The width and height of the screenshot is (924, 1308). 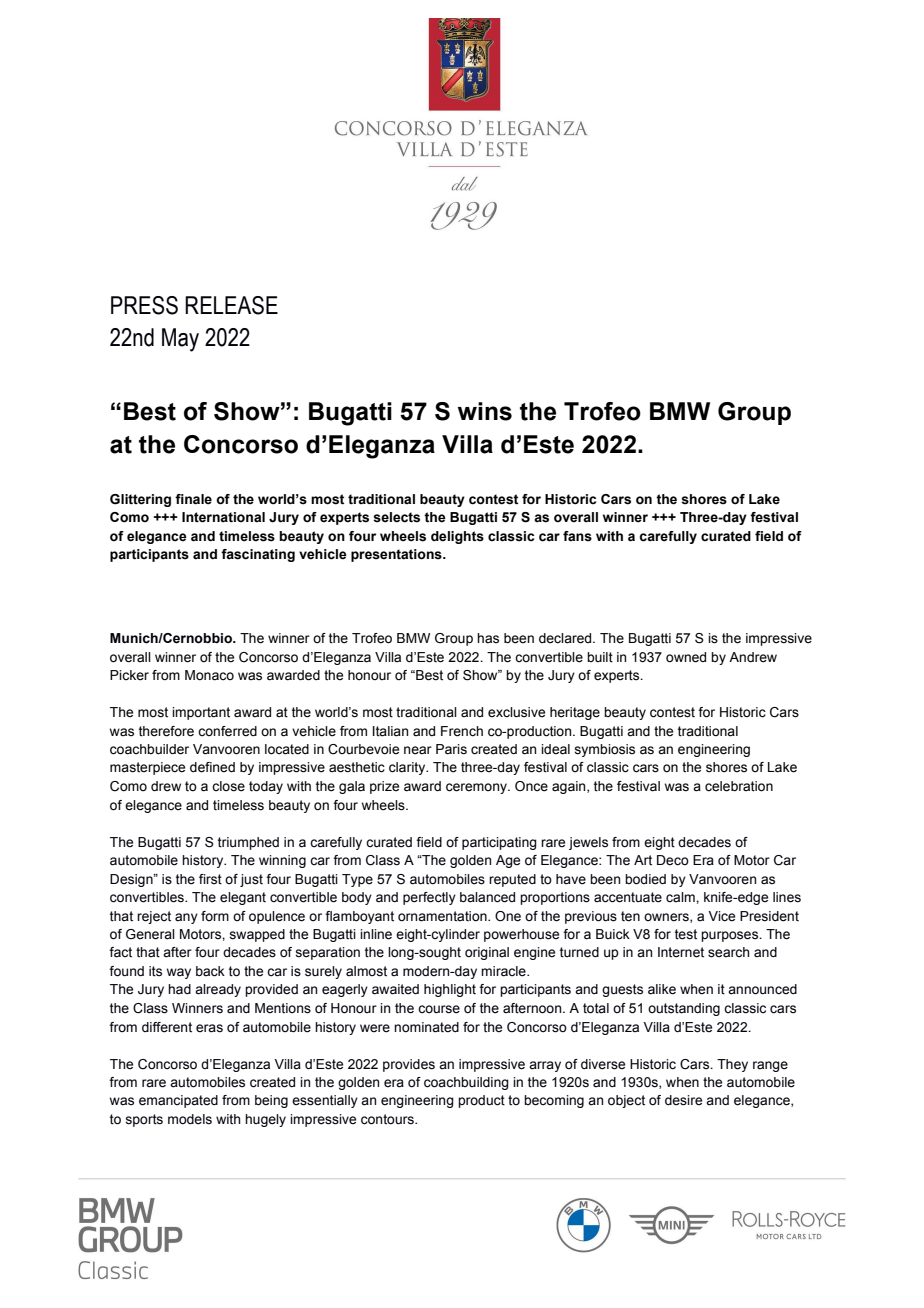 I want to click on Vice, so click(x=721, y=916).
